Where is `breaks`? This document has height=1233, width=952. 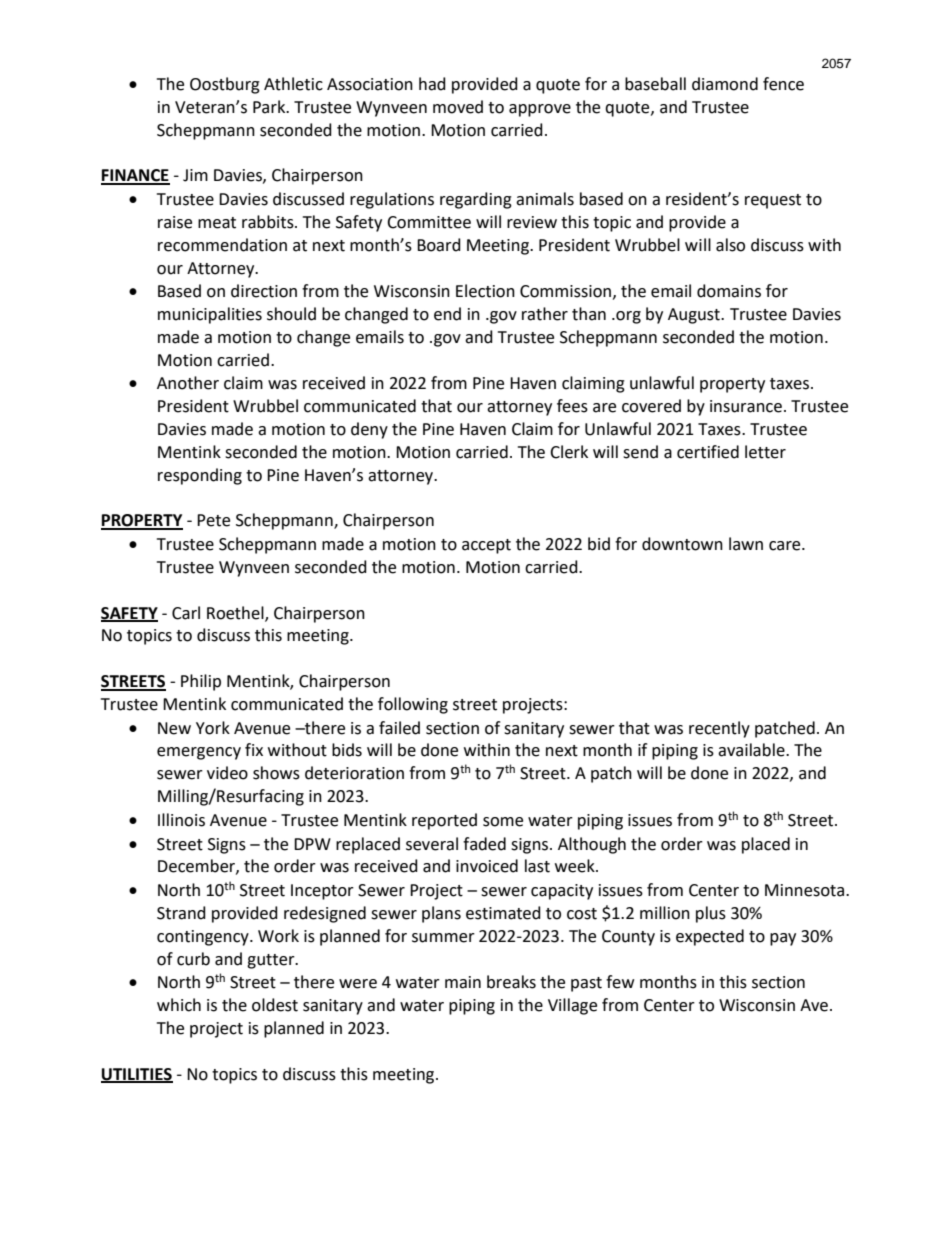 breaks is located at coordinates (511, 982).
